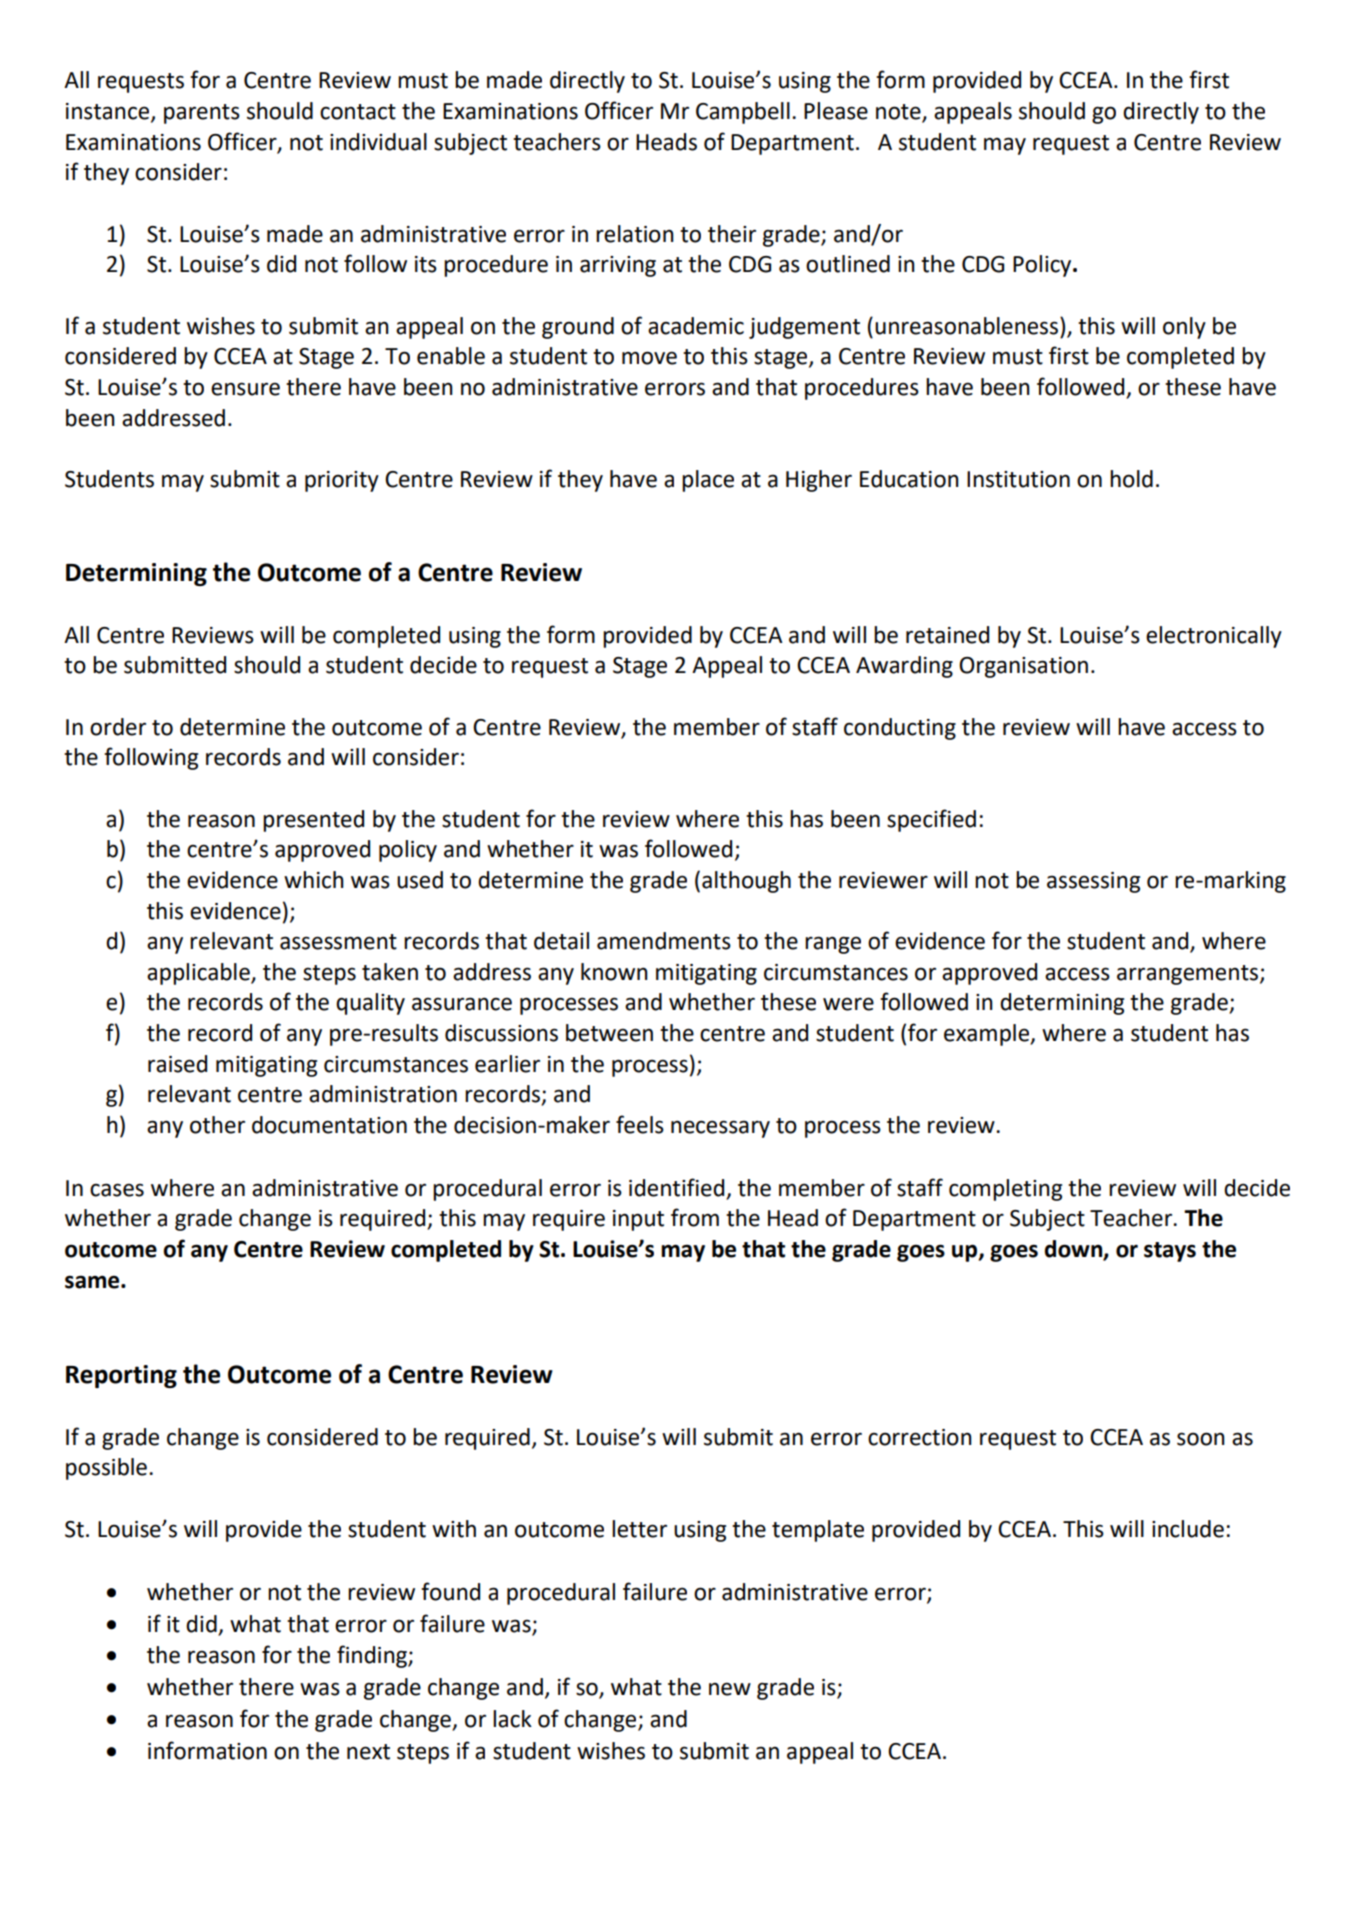 Image resolution: width=1359 pixels, height=1921 pixels. What do you see at coordinates (199, 974) in the document?
I see `applicable` at bounding box center [199, 974].
